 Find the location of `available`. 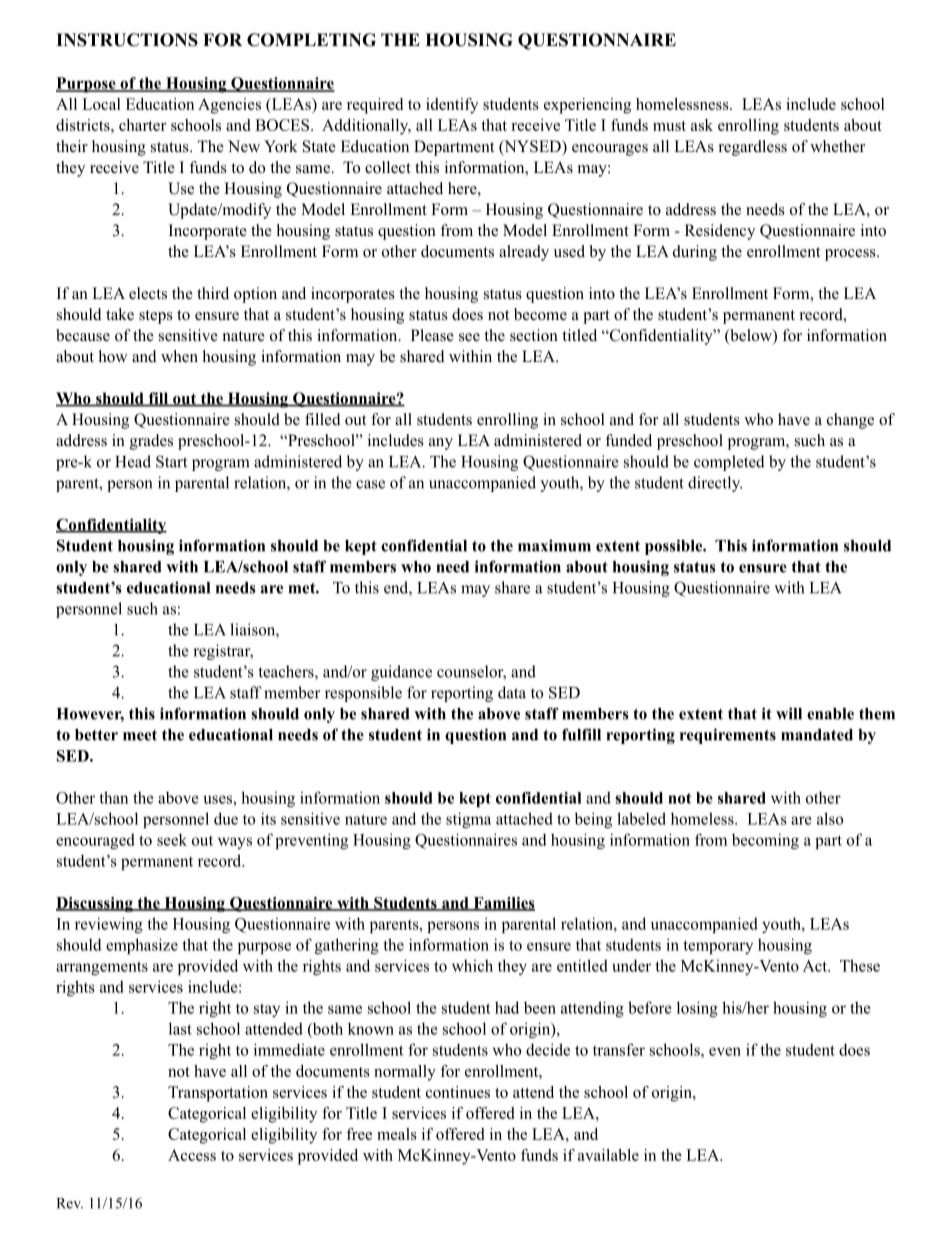

available is located at coordinates (608, 1155).
